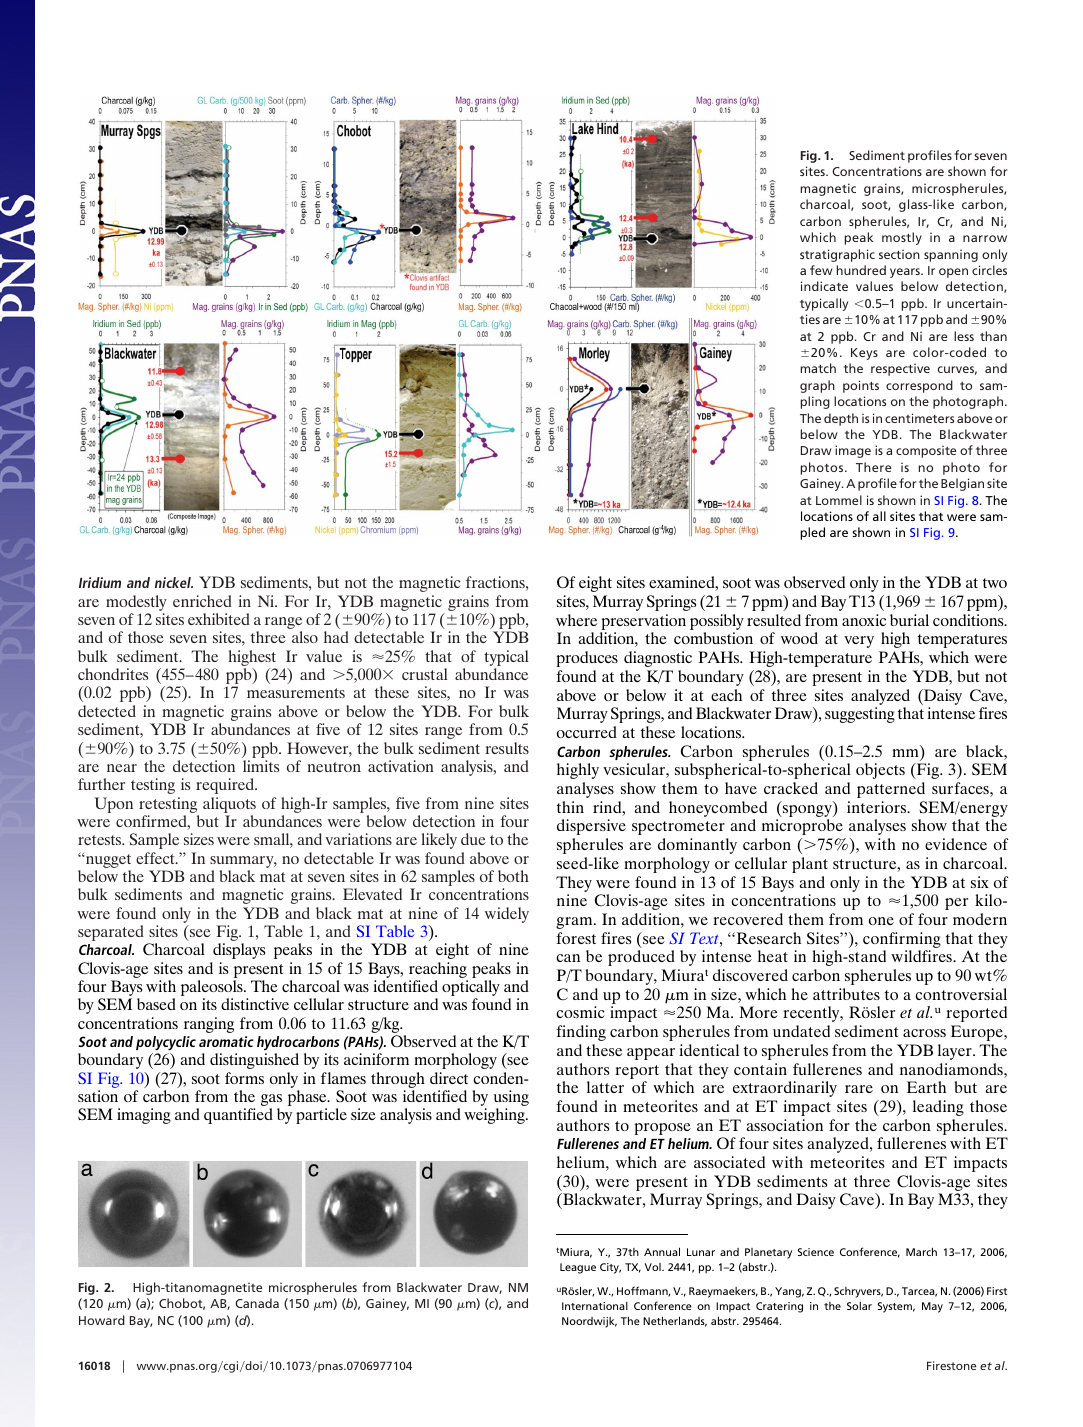 The image size is (1083, 1427). I want to click on across, so click(924, 1033).
